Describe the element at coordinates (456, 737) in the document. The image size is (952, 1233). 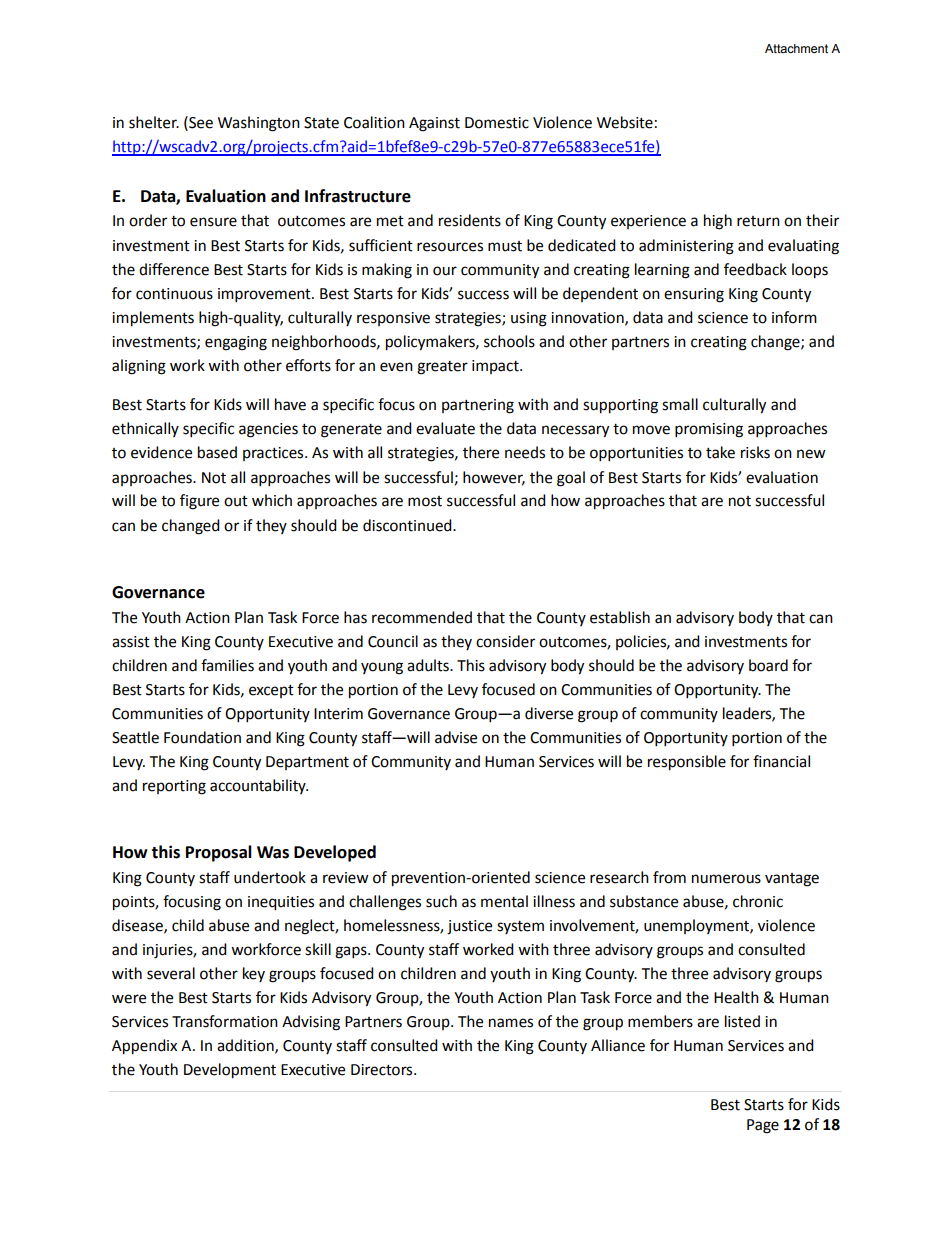
I see `advise` at that location.
